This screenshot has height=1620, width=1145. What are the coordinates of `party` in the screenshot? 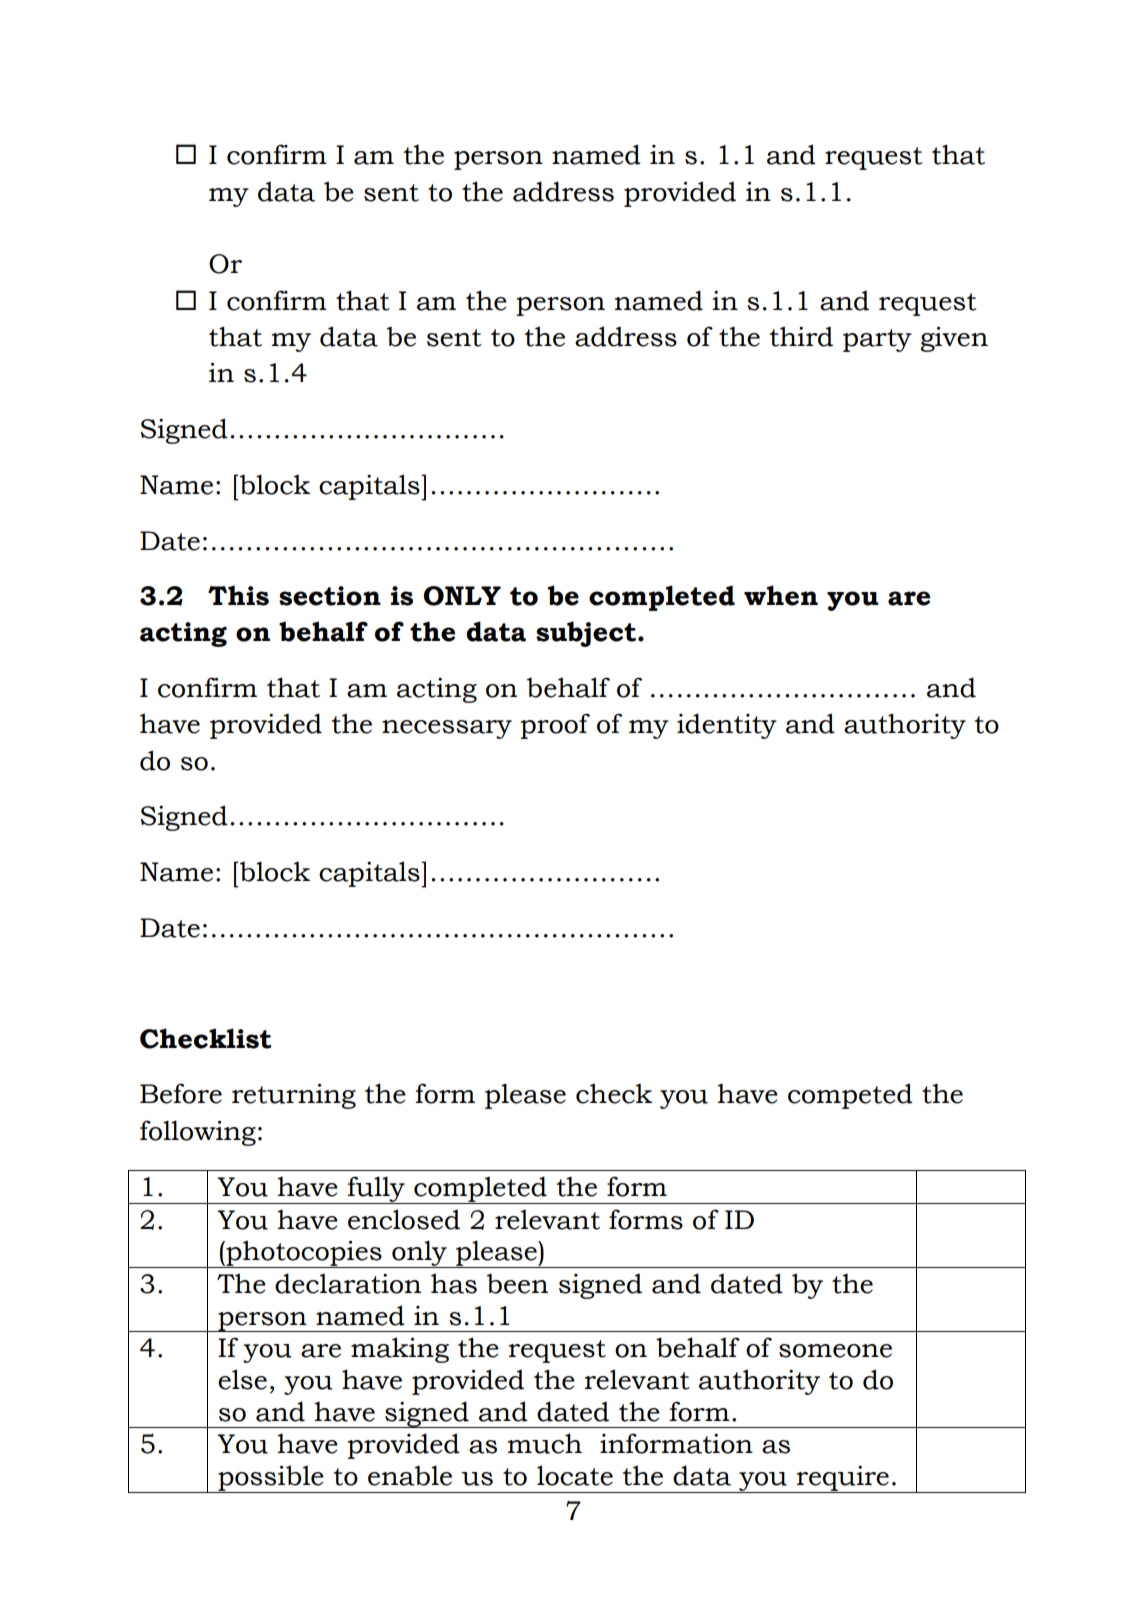 It's located at (877, 340).
